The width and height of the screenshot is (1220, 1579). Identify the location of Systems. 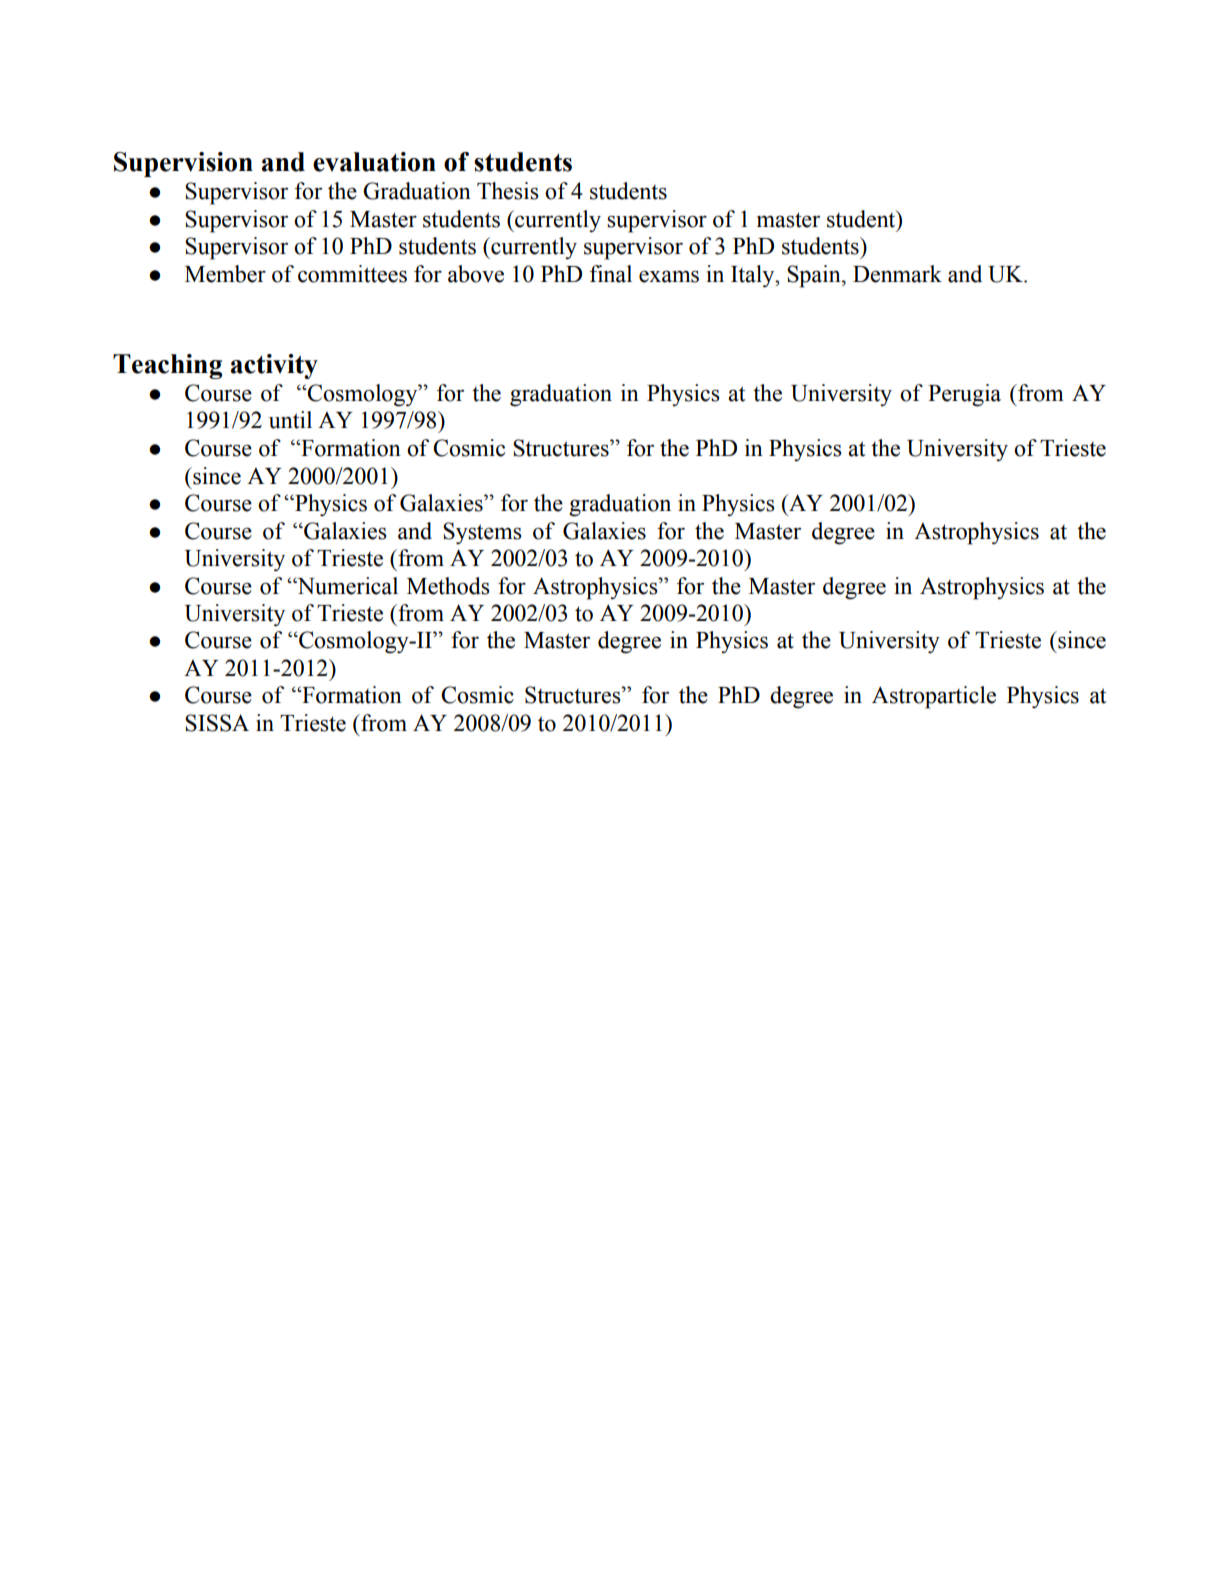
(482, 533).
